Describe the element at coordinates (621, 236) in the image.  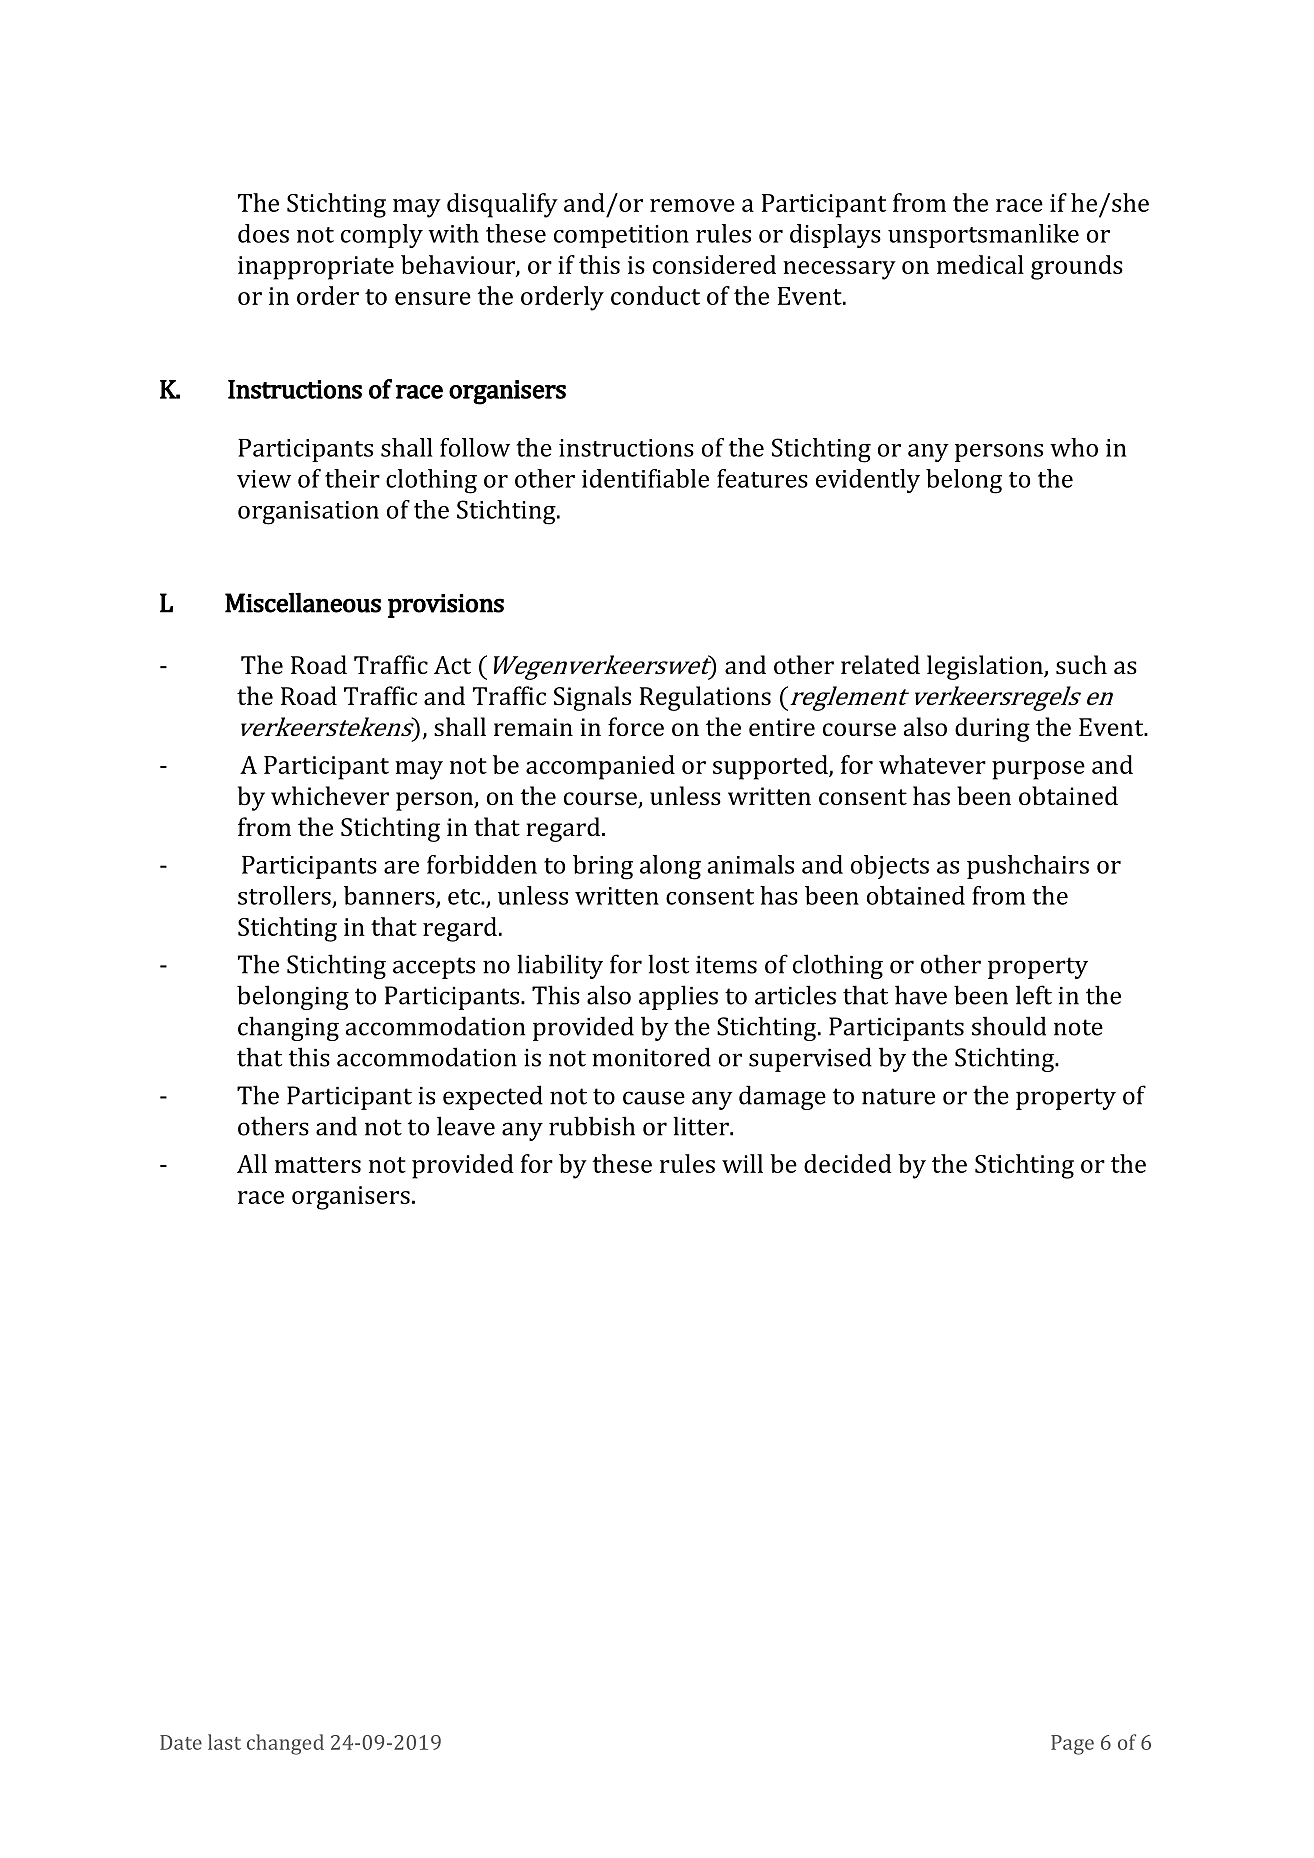
I see `competition` at that location.
